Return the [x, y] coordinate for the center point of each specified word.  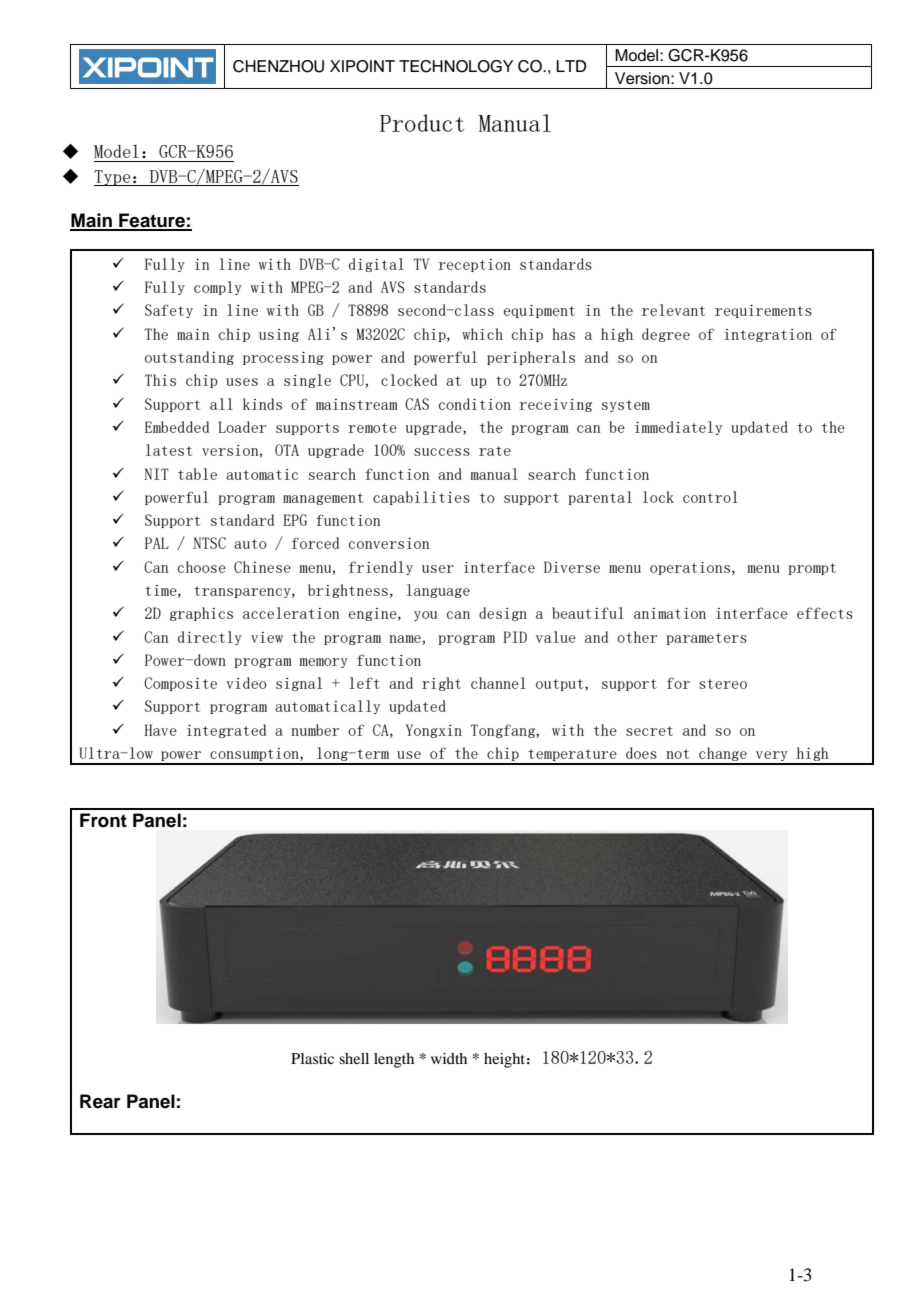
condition [475, 404]
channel [498, 683]
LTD [571, 66]
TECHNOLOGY [456, 66]
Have [160, 730]
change [723, 755]
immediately [678, 428]
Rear [100, 1101]
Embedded [177, 427]
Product [422, 123]
